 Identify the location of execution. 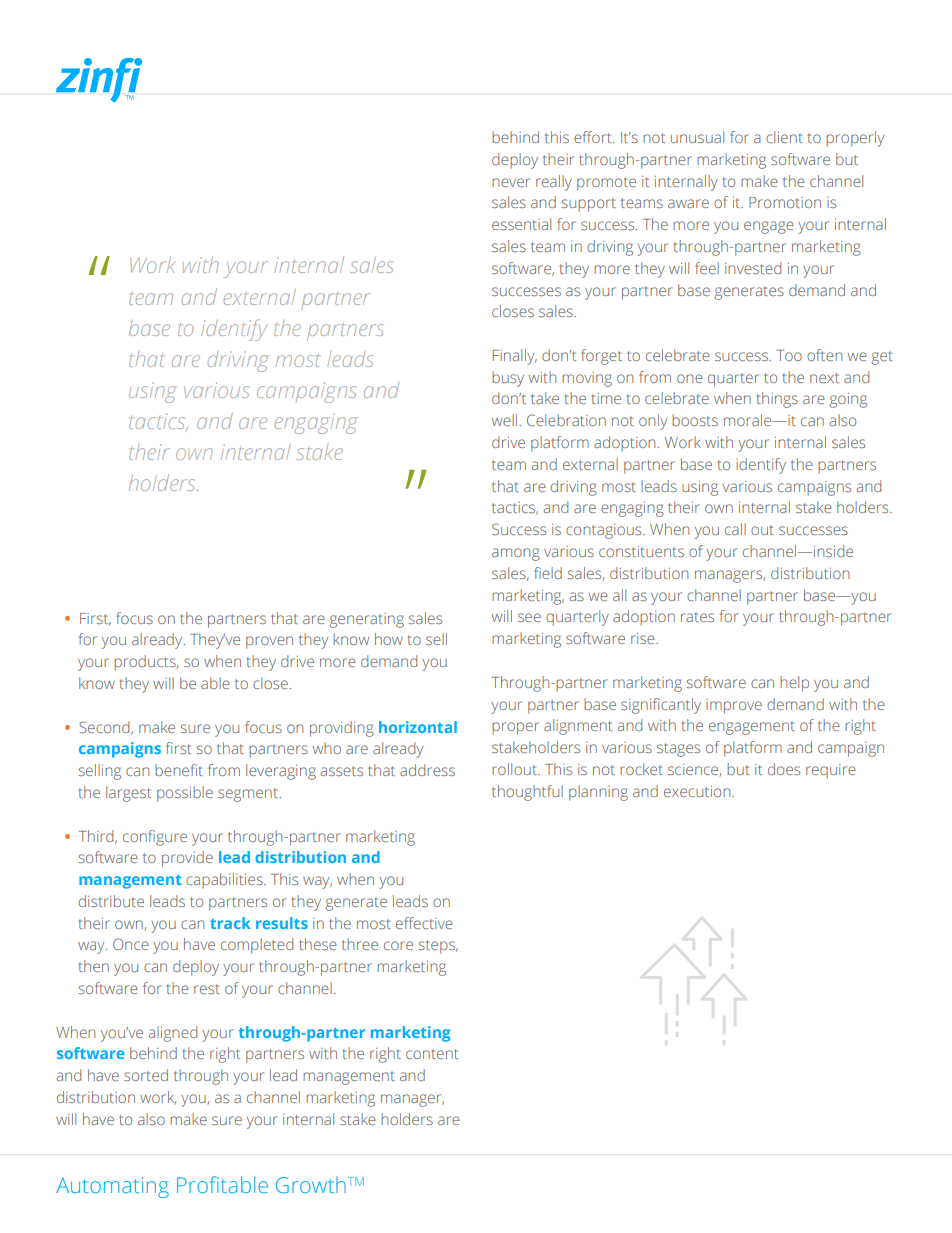
(698, 791).
